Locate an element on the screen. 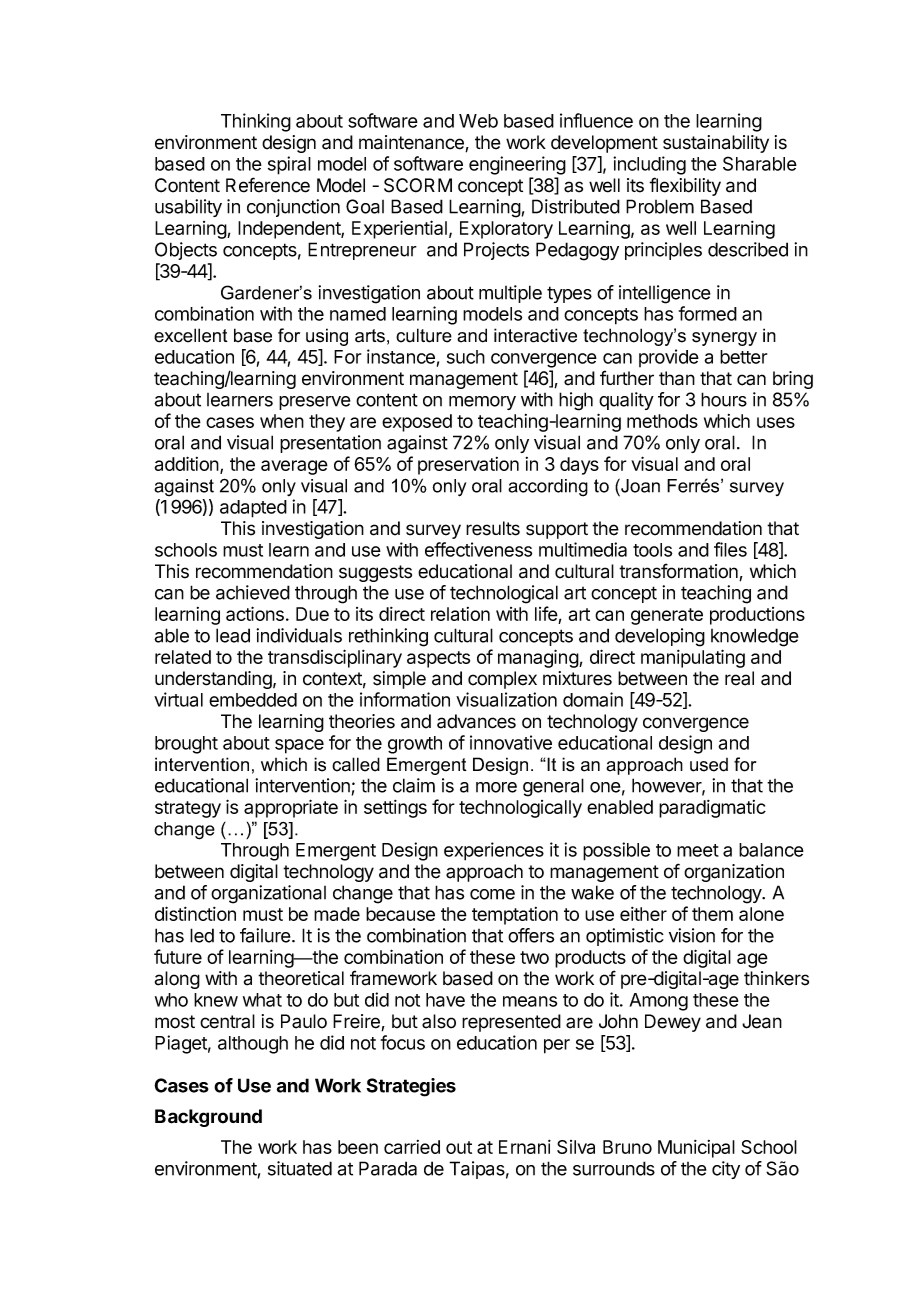 Image resolution: width=924 pixels, height=1308 pixels. Background is located at coordinates (208, 1118).
